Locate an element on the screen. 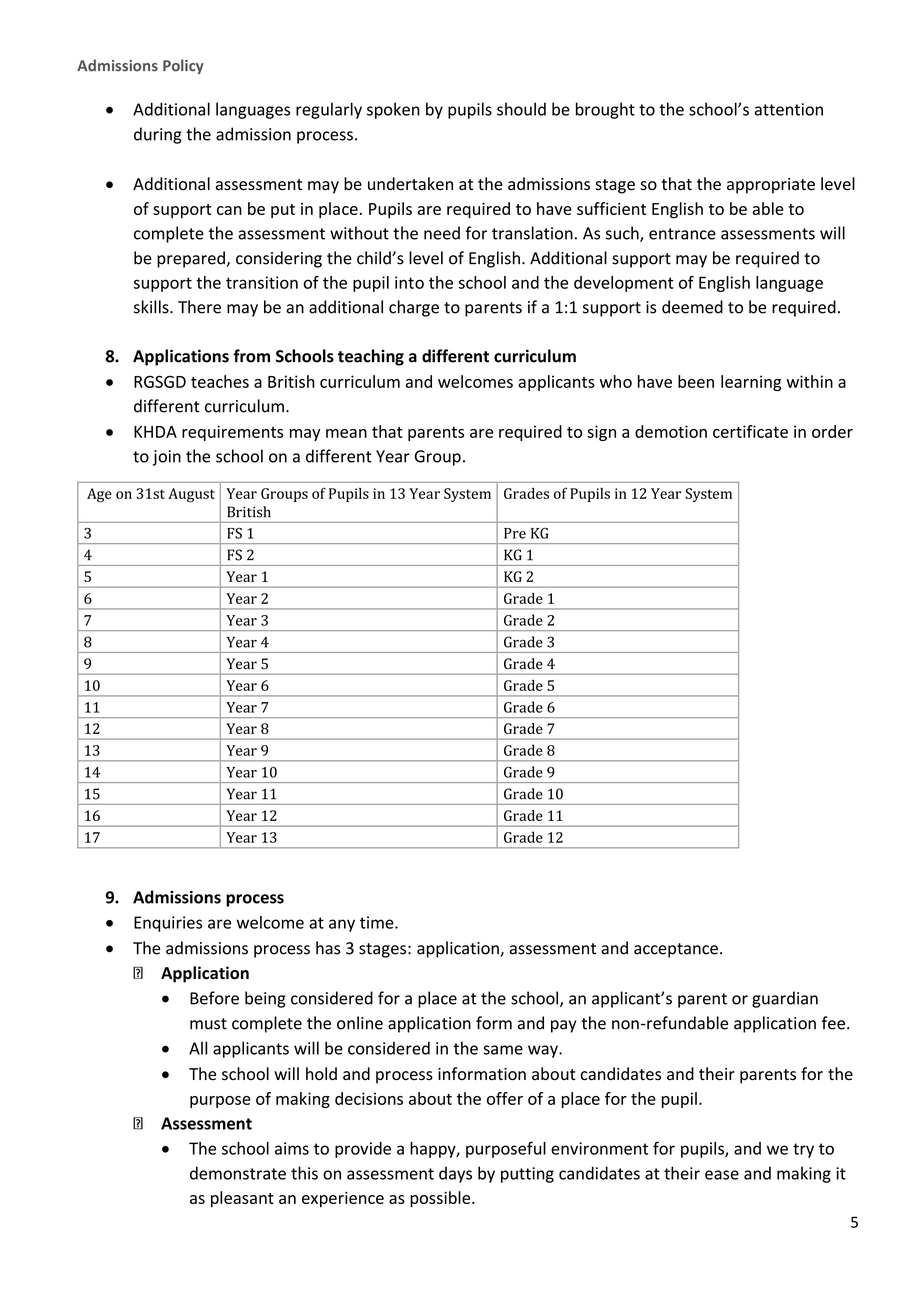 This screenshot has width=924, height=1308. demonstrate is located at coordinates (238, 1173).
